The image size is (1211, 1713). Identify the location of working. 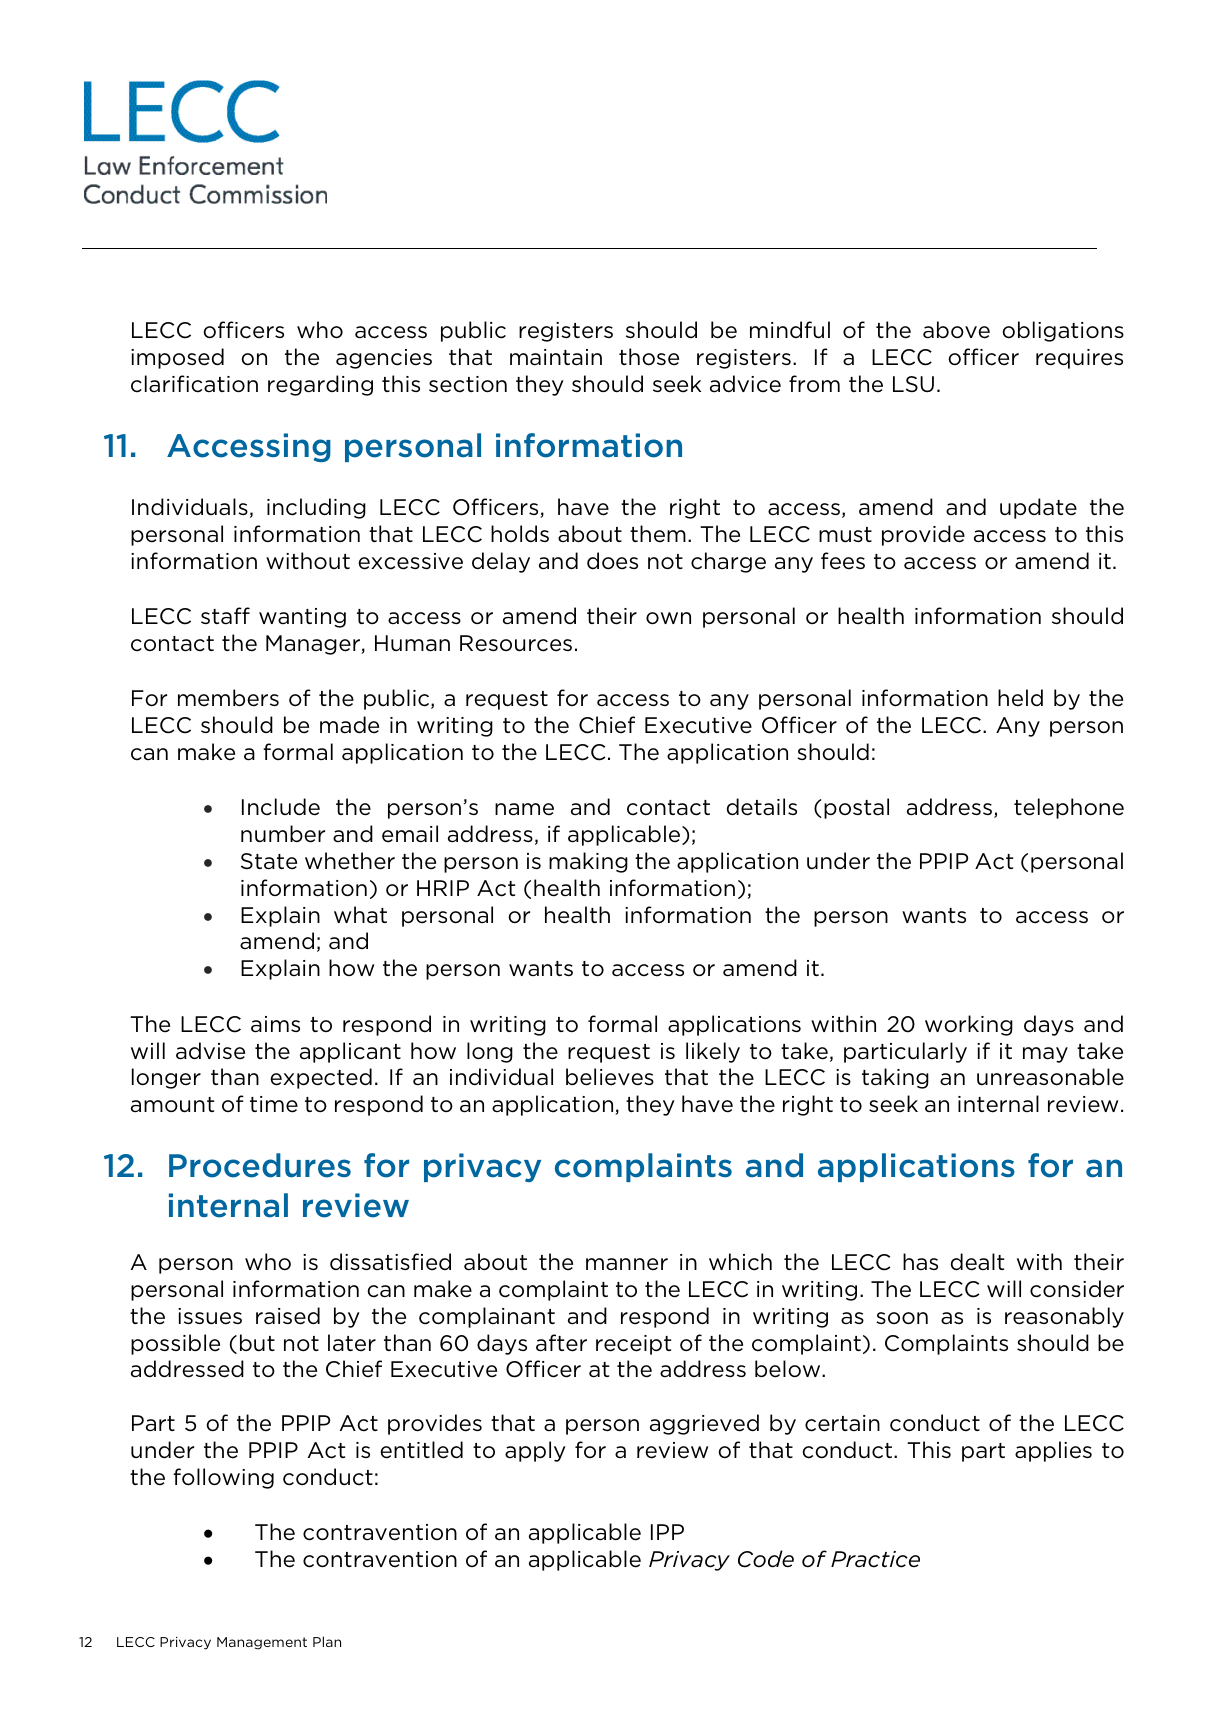
(969, 1025).
